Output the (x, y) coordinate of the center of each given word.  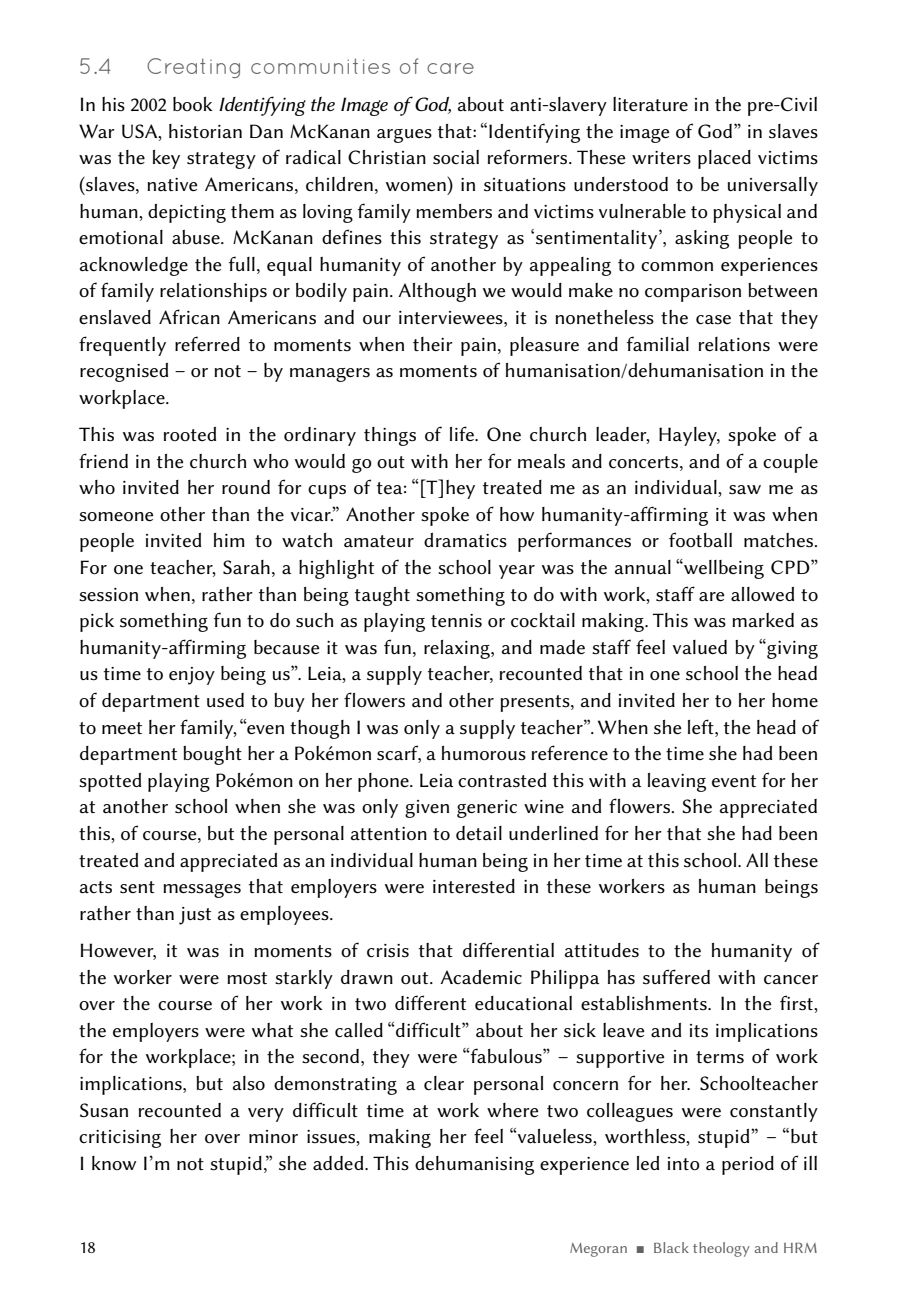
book (193, 104)
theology (721, 1249)
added (339, 1163)
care (450, 68)
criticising (120, 1139)
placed (724, 159)
